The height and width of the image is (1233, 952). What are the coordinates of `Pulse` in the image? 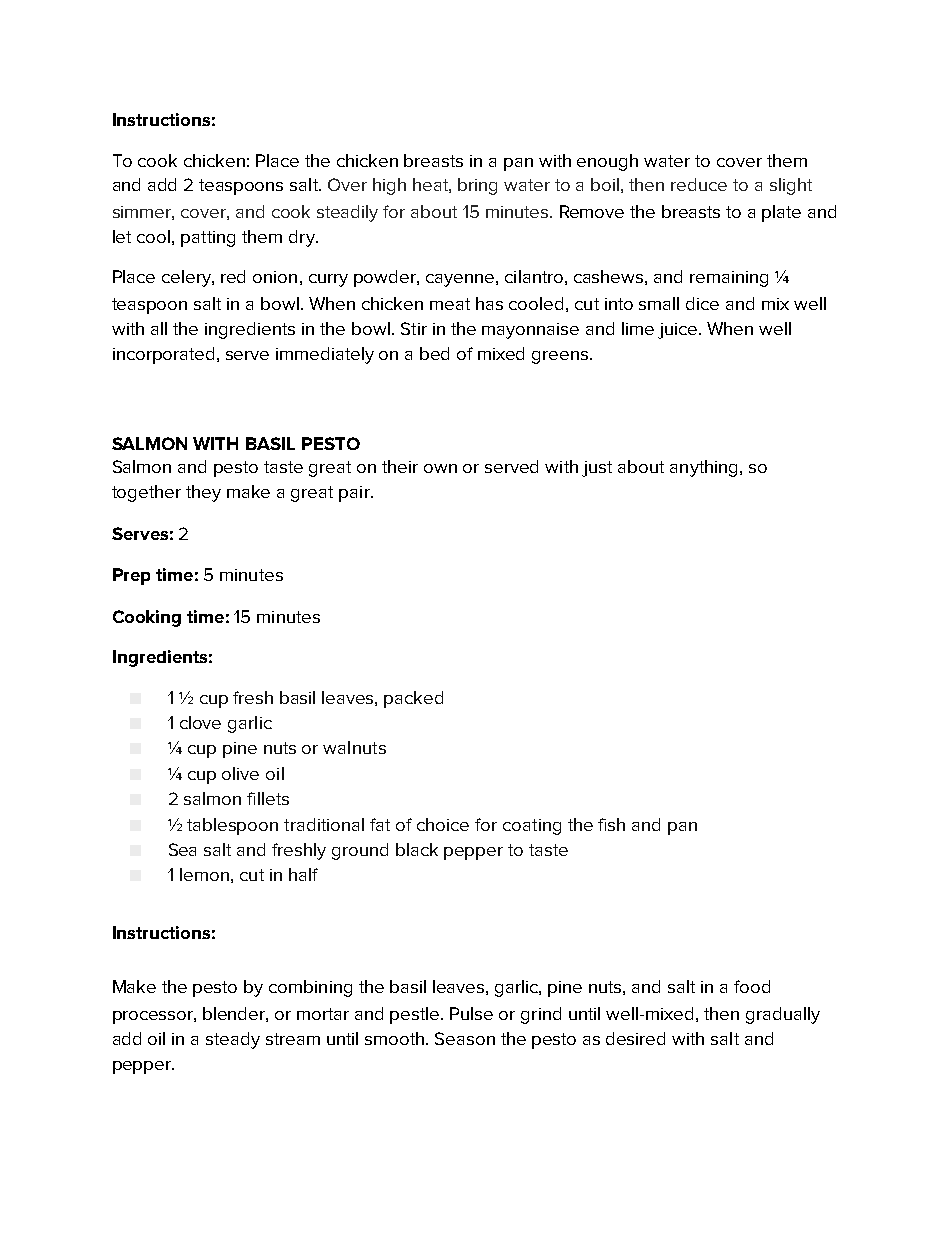 It's located at (471, 1013).
